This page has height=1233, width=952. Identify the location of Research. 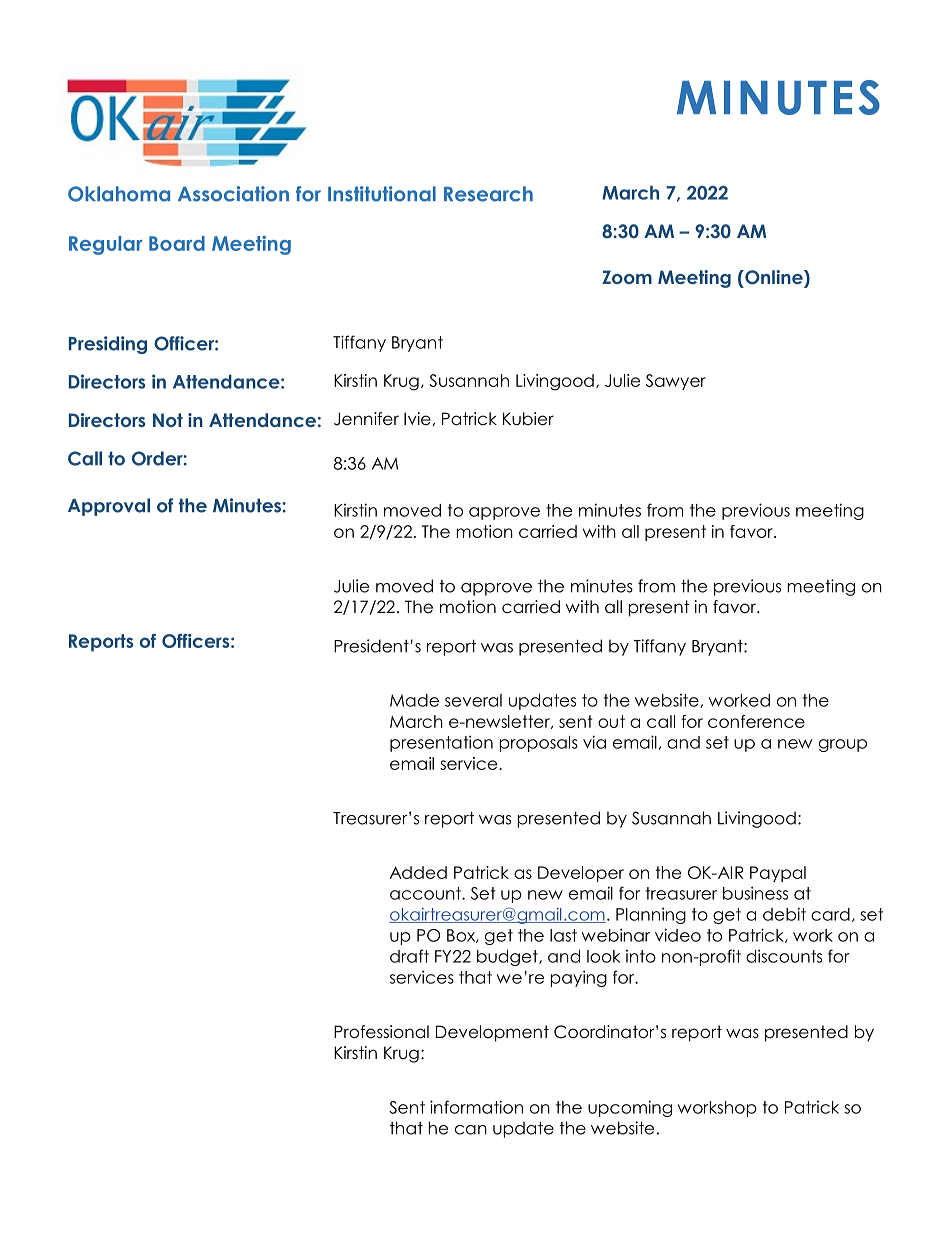
(488, 194).
